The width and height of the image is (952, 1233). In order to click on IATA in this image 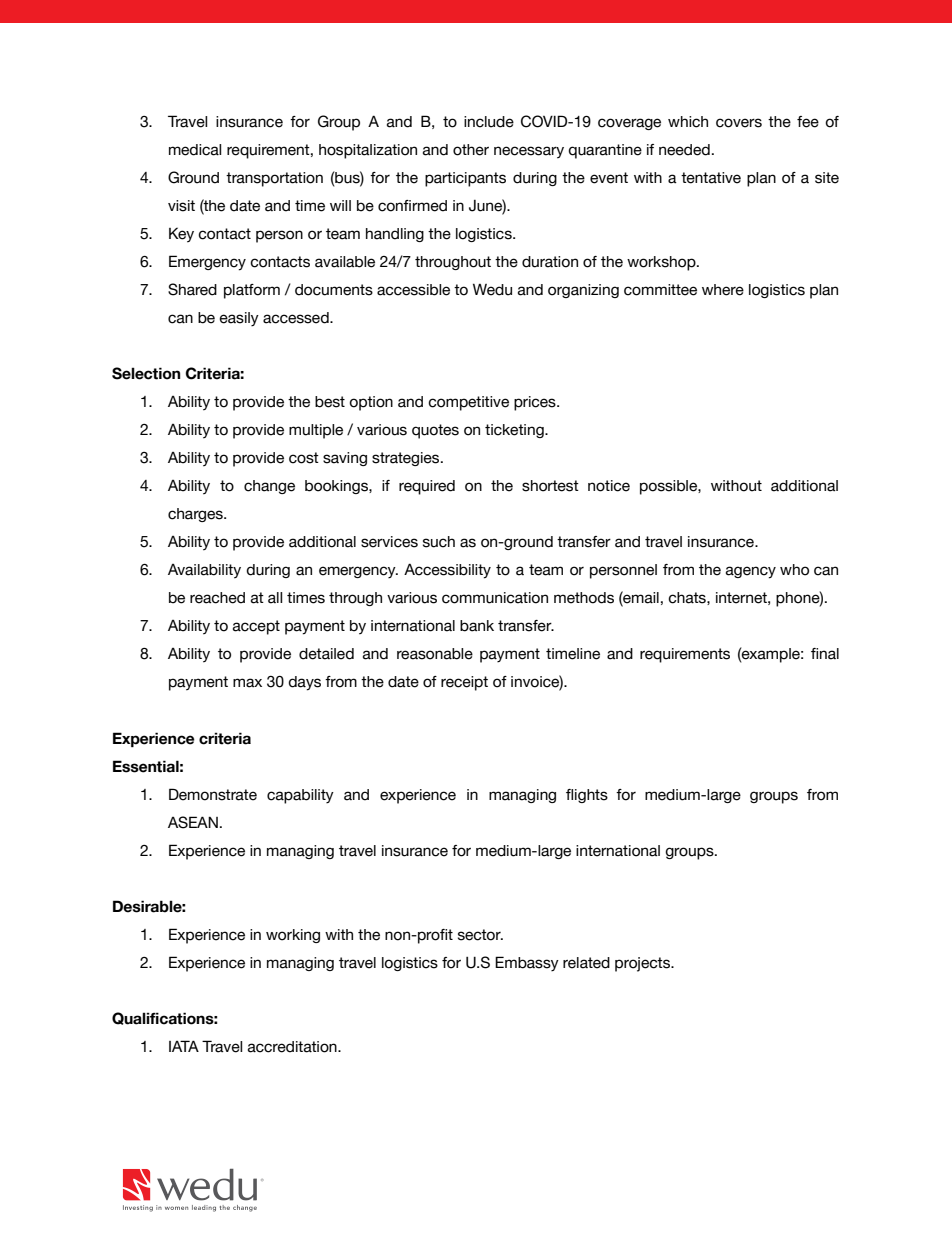, I will do `click(184, 1046)`.
